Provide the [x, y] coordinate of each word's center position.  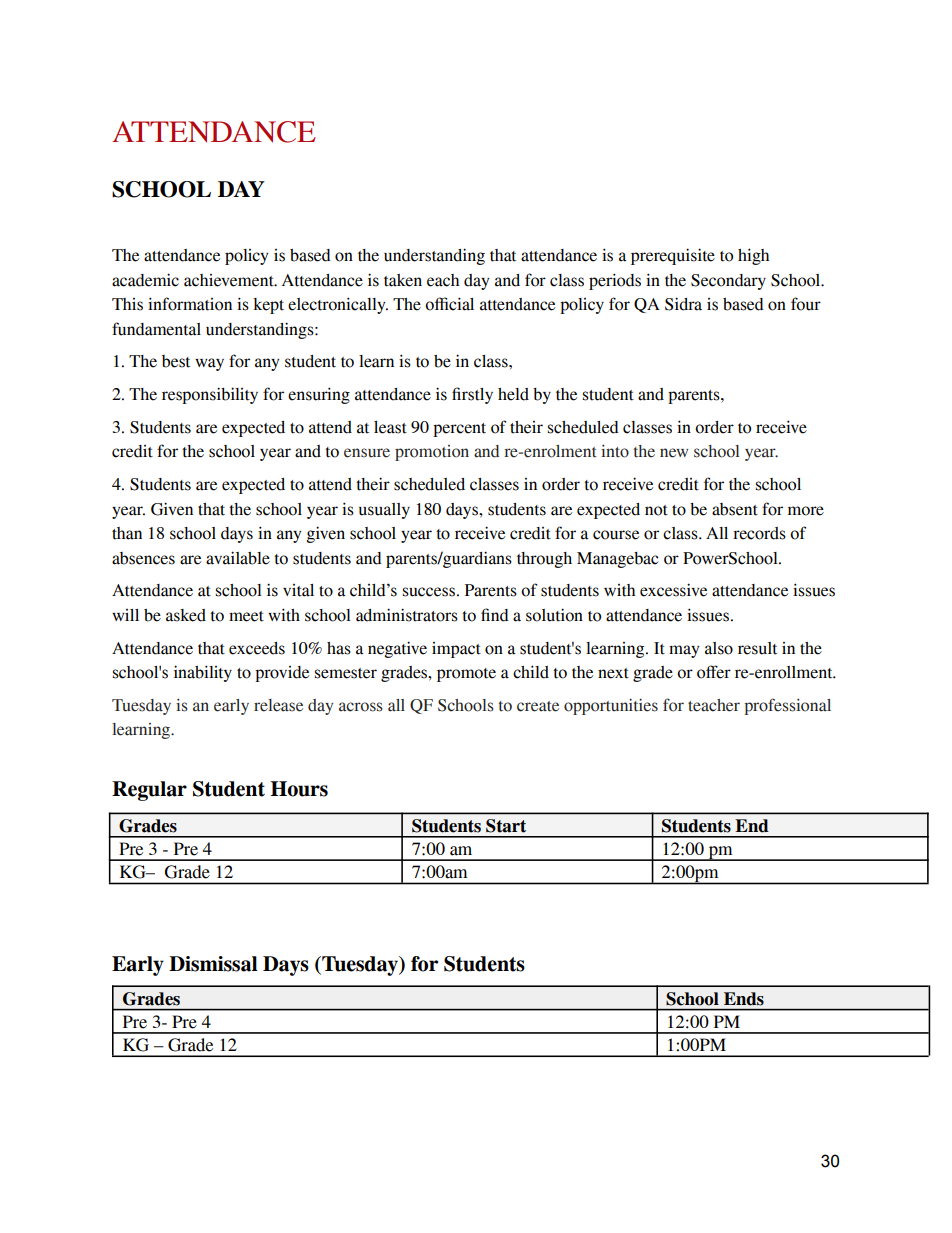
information [190, 304]
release [278, 705]
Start [506, 826]
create [538, 706]
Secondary [728, 282]
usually [384, 511]
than [127, 533]
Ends [744, 999]
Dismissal [213, 964]
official [449, 304]
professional [787, 706]
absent [735, 509]
